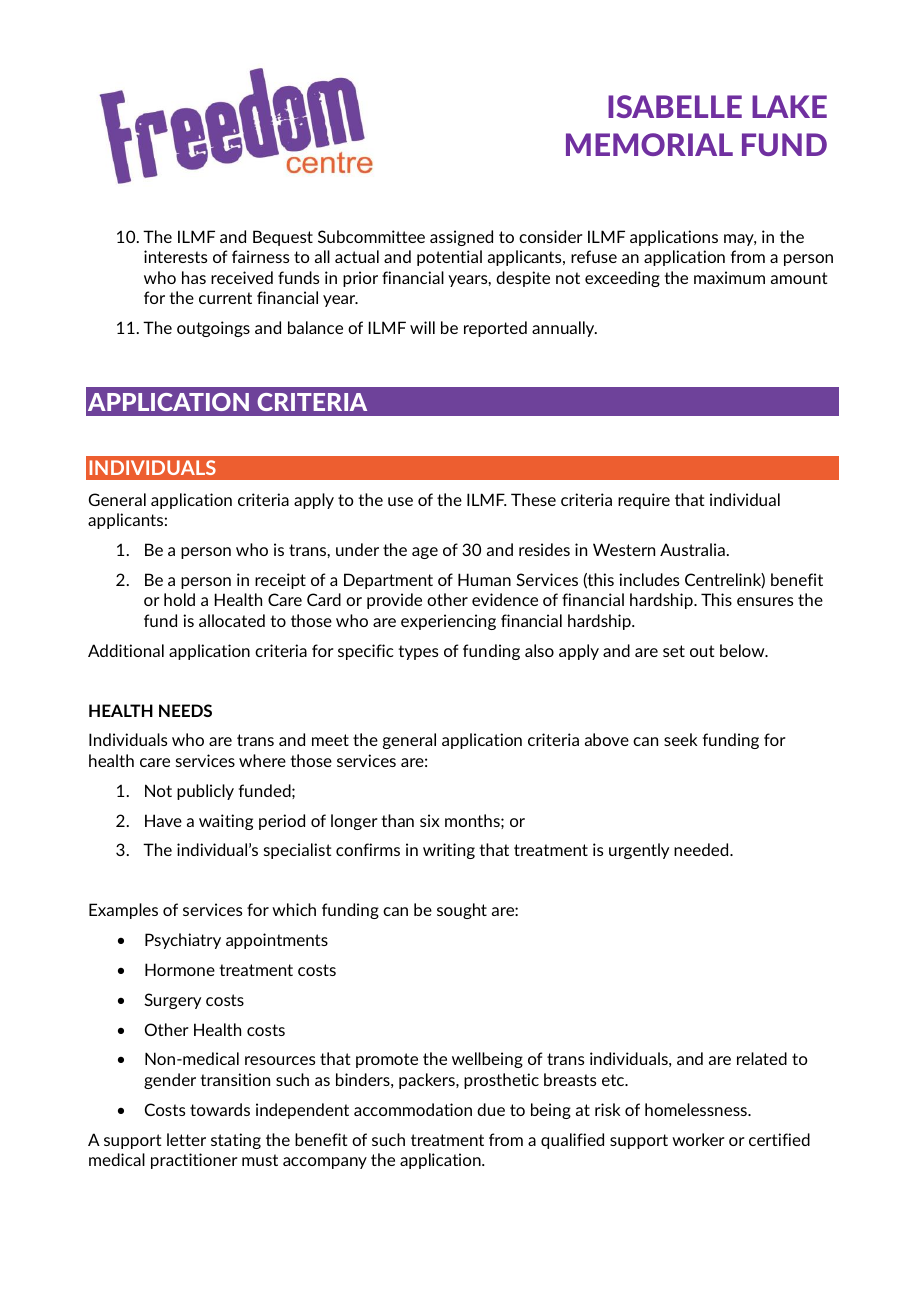  What do you see at coordinates (698, 1139) in the screenshot?
I see `worker` at bounding box center [698, 1139].
